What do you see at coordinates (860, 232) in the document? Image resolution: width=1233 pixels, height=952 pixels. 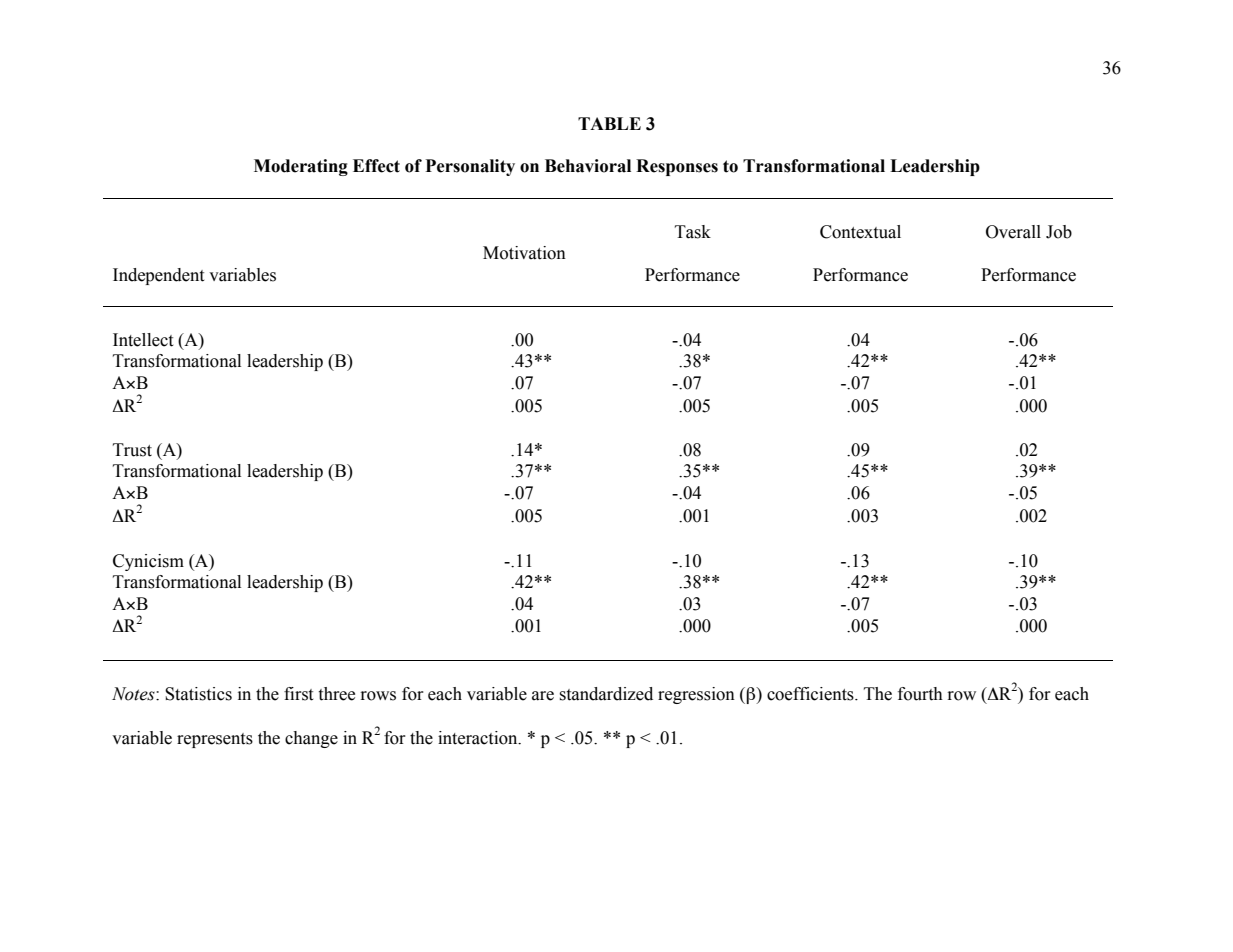 I see `Contextual` at bounding box center [860, 232].
